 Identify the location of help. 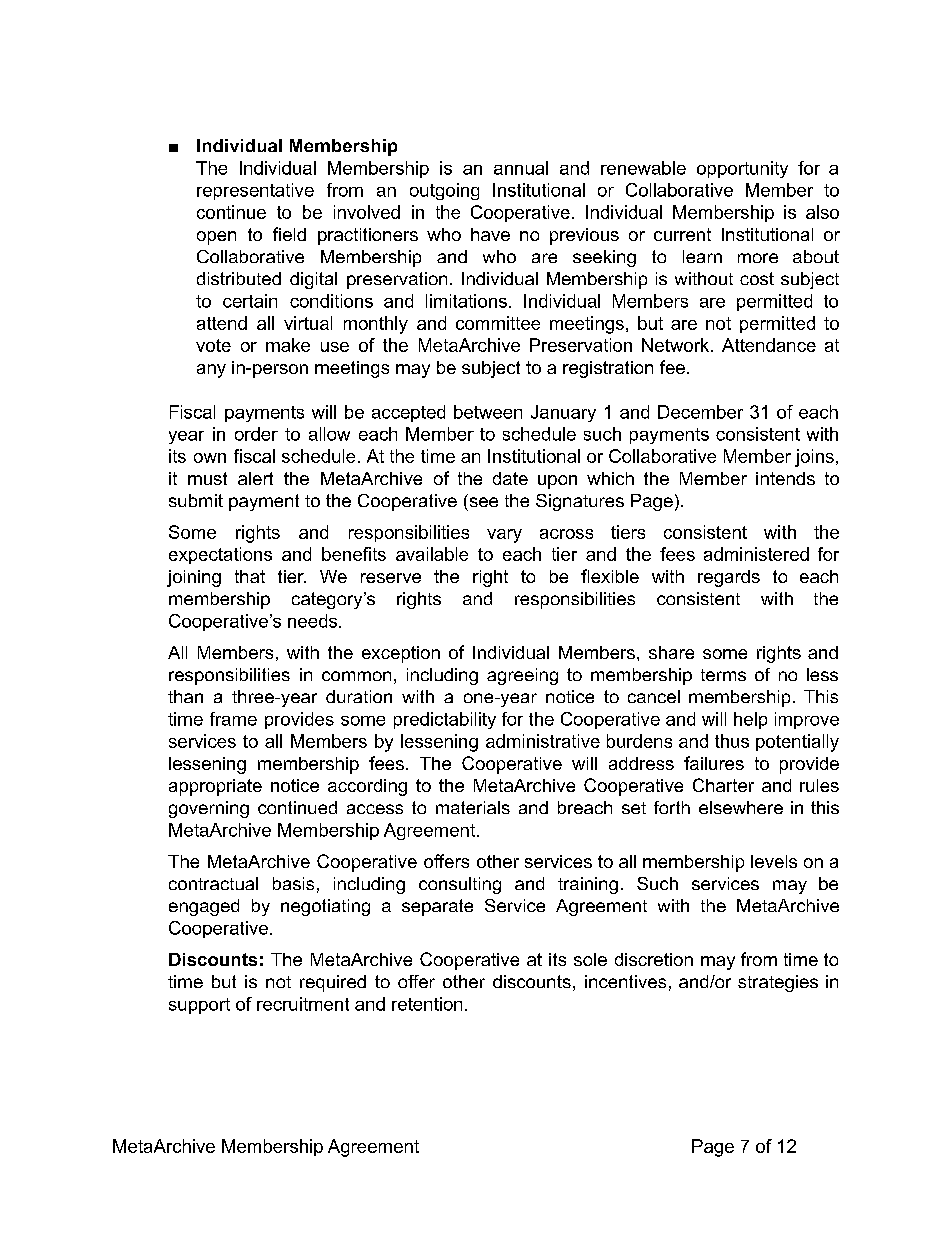
(750, 720).
